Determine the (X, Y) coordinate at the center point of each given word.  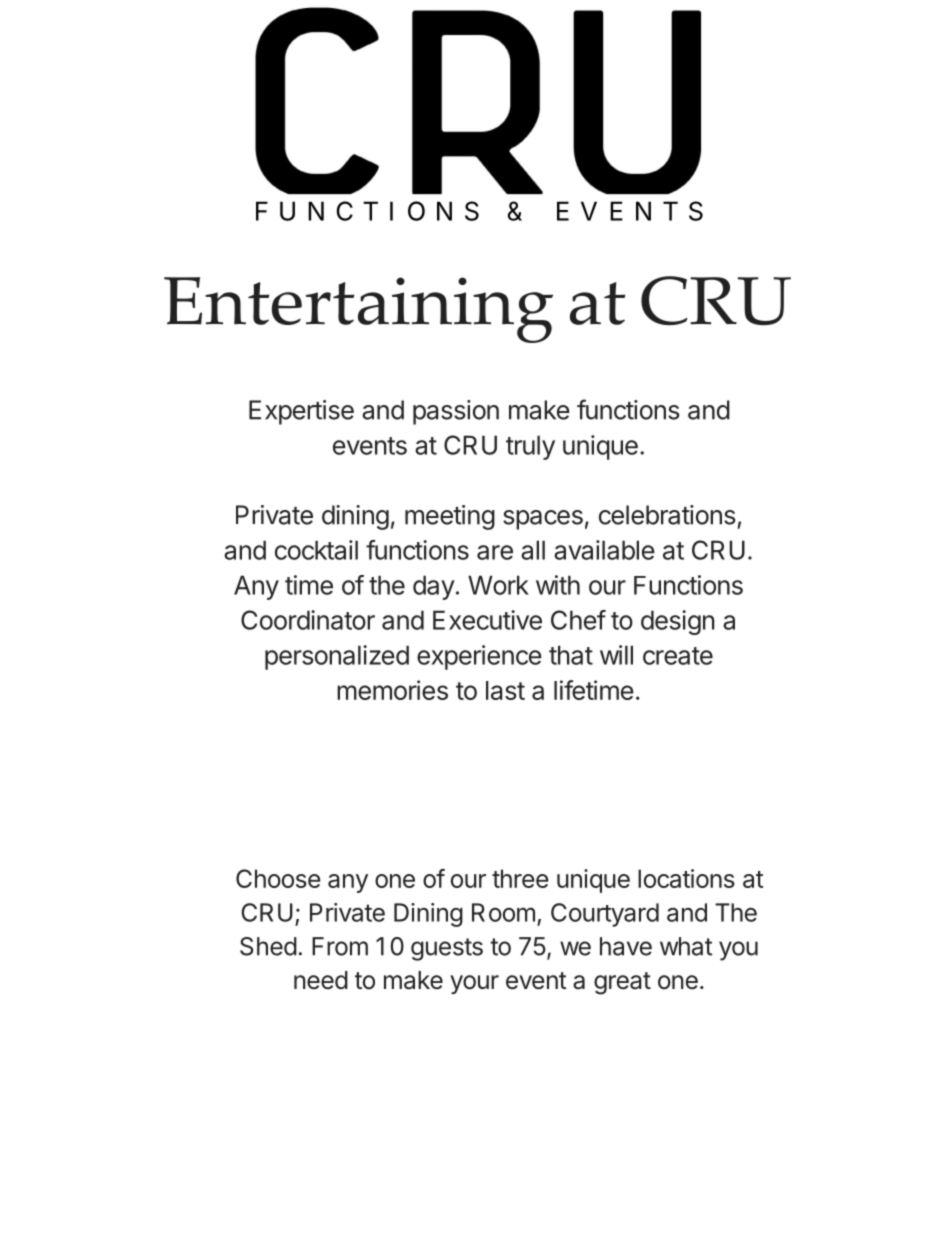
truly (530, 447)
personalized (337, 657)
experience (479, 657)
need (321, 980)
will (616, 655)
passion (456, 412)
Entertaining (358, 310)
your (474, 984)
